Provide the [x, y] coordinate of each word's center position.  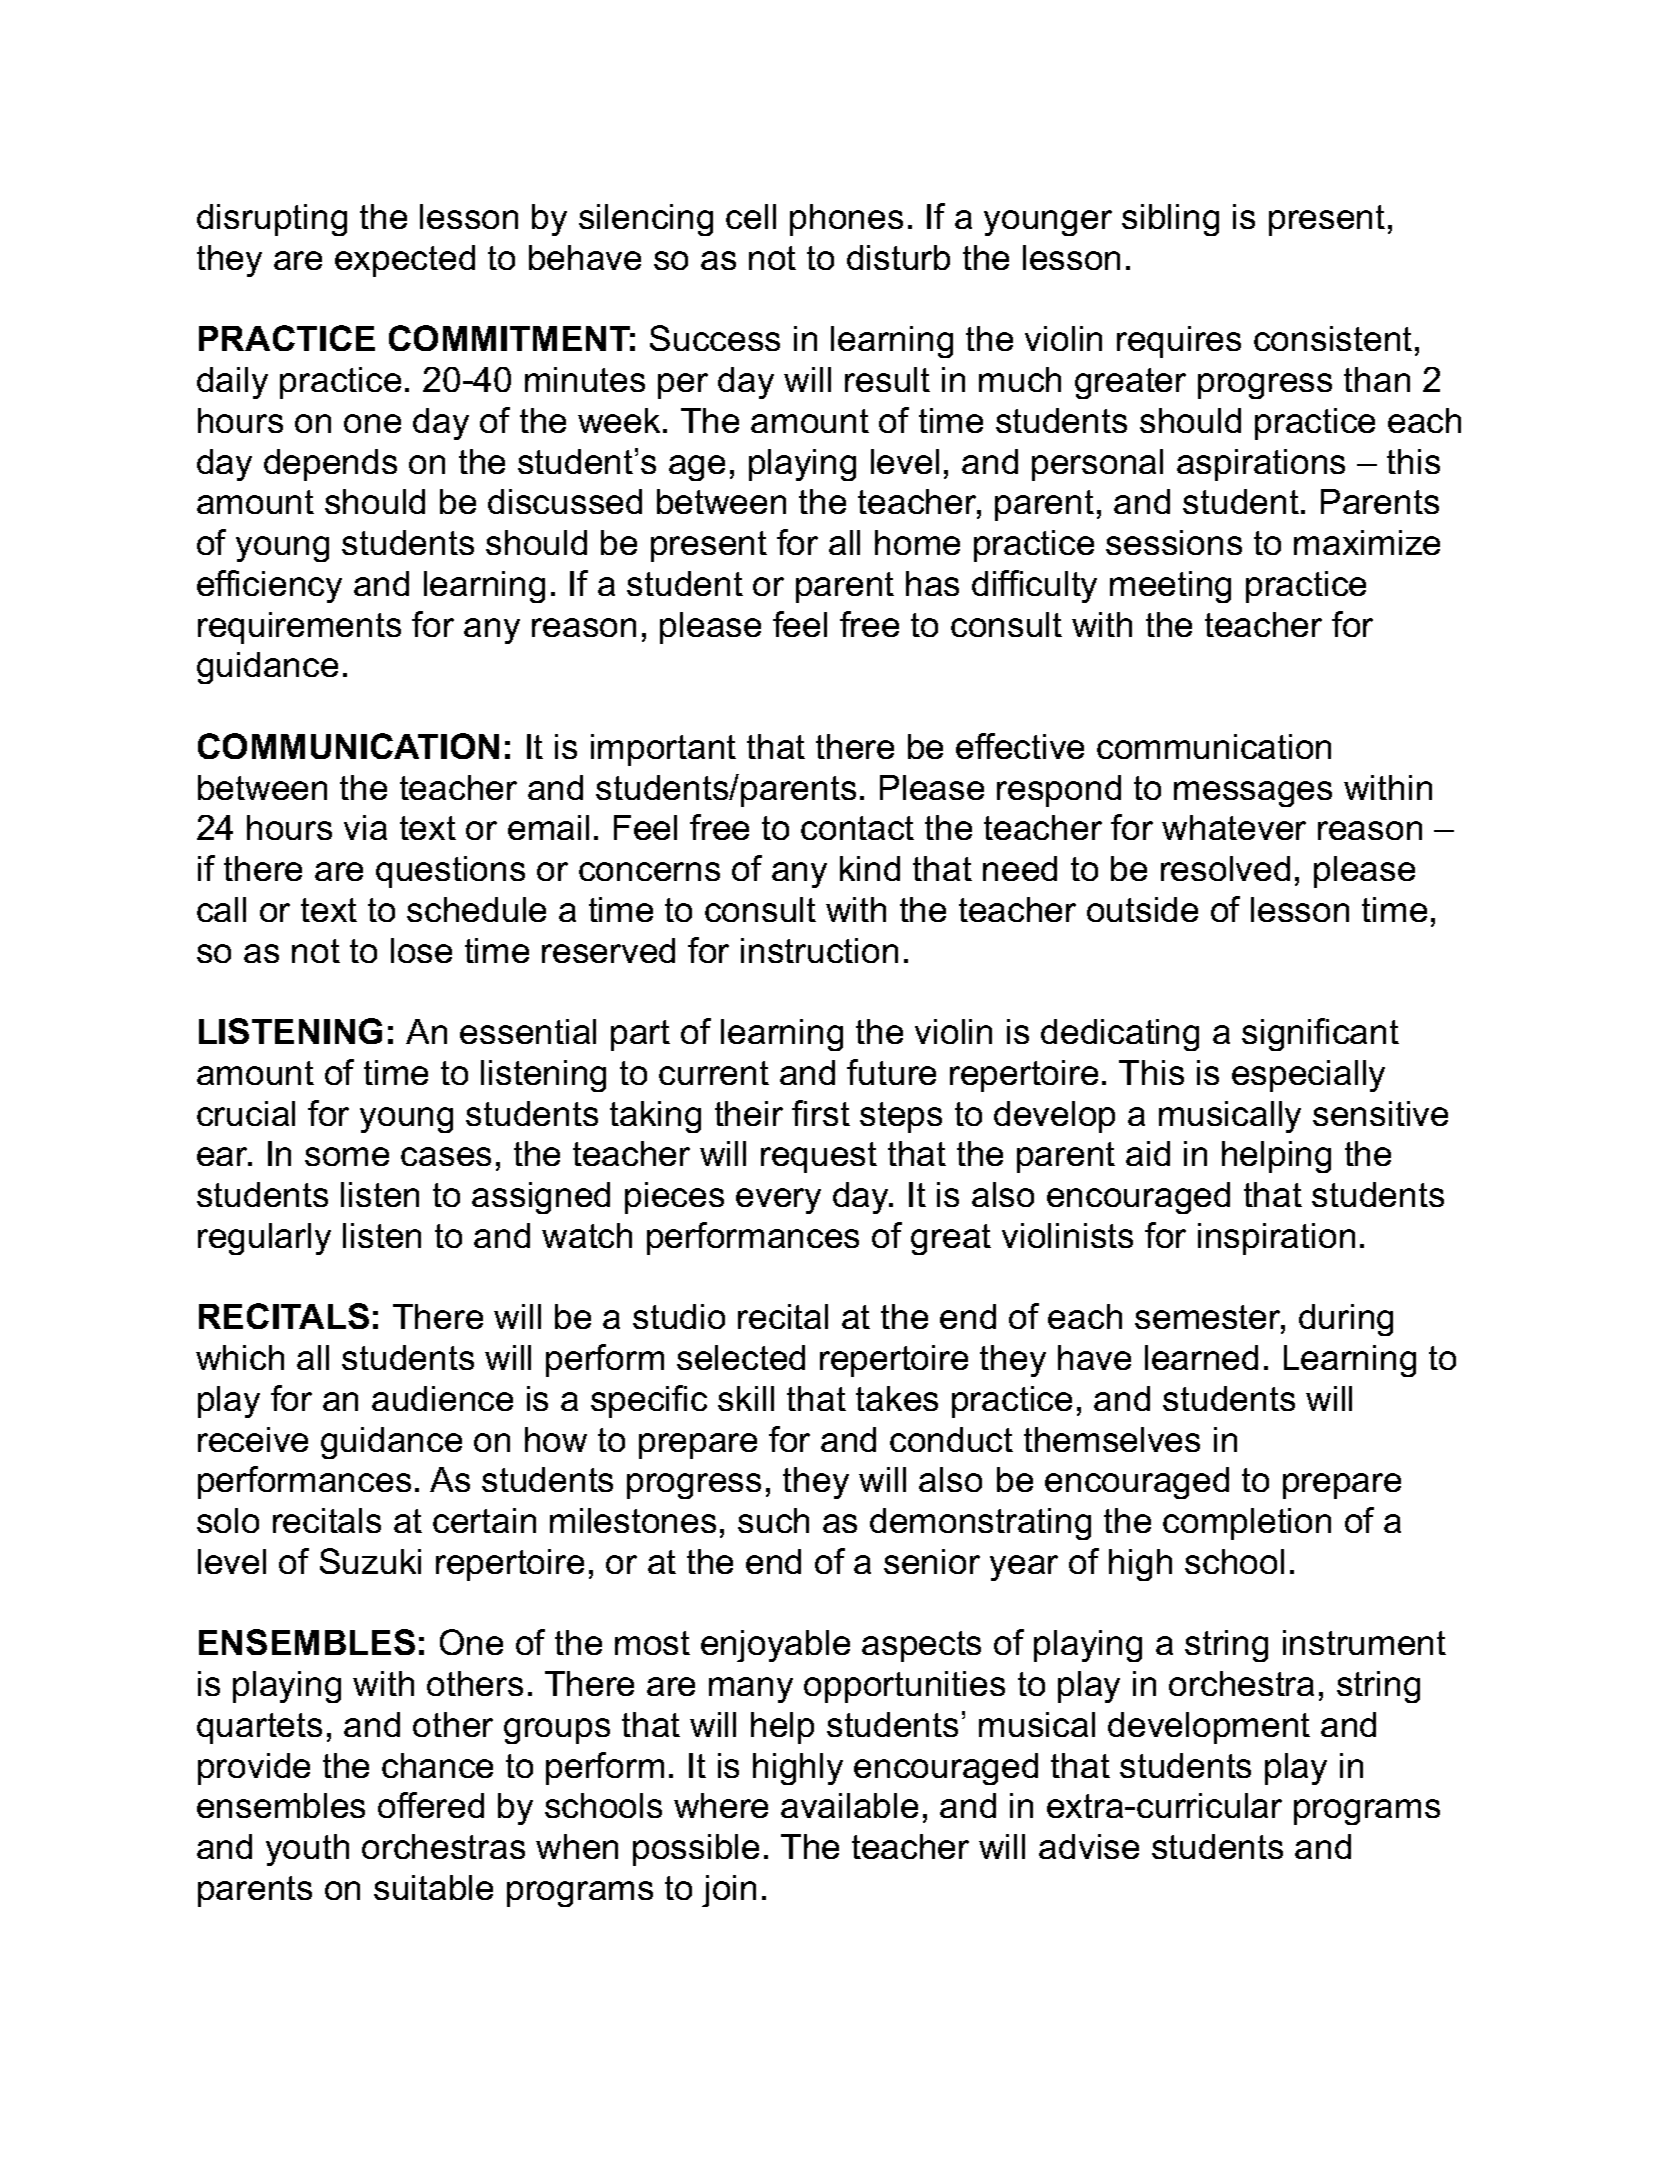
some [347, 1156]
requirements [299, 628]
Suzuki [370, 1561]
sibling [1170, 220]
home [917, 542]
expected [405, 261]
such [773, 1520]
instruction [819, 950]
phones [846, 220]
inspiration [1276, 1239]
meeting [1170, 587]
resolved [1225, 868]
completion [1247, 1524]
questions [450, 872]
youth [307, 1850]
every [778, 1201]
